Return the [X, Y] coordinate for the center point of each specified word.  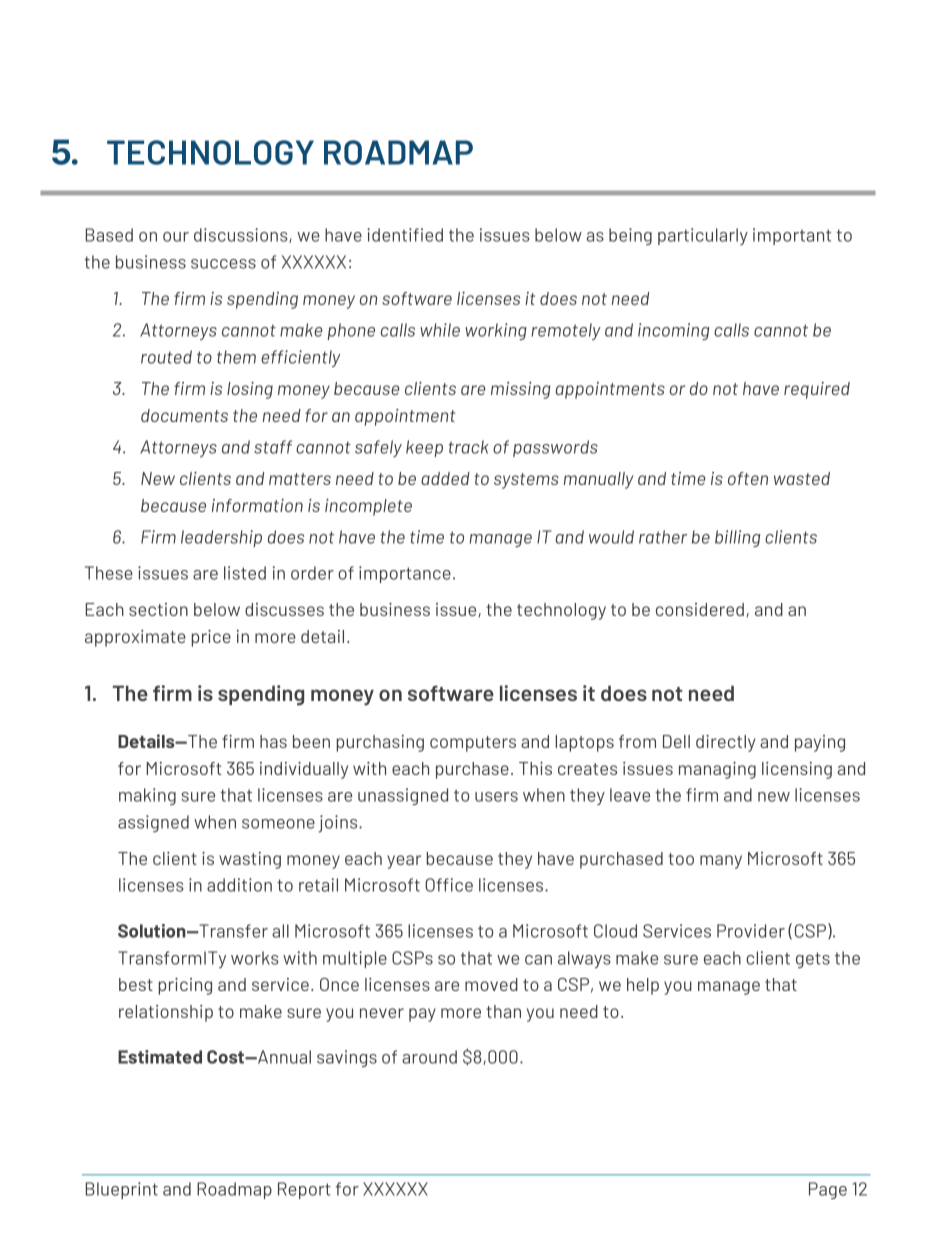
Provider [751, 931]
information [257, 505]
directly [725, 743]
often [748, 478]
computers [473, 744]
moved [491, 984]
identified [405, 235]
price [211, 638]
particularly [703, 236]
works [254, 958]
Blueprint [122, 1190]
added [445, 478]
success [223, 264]
